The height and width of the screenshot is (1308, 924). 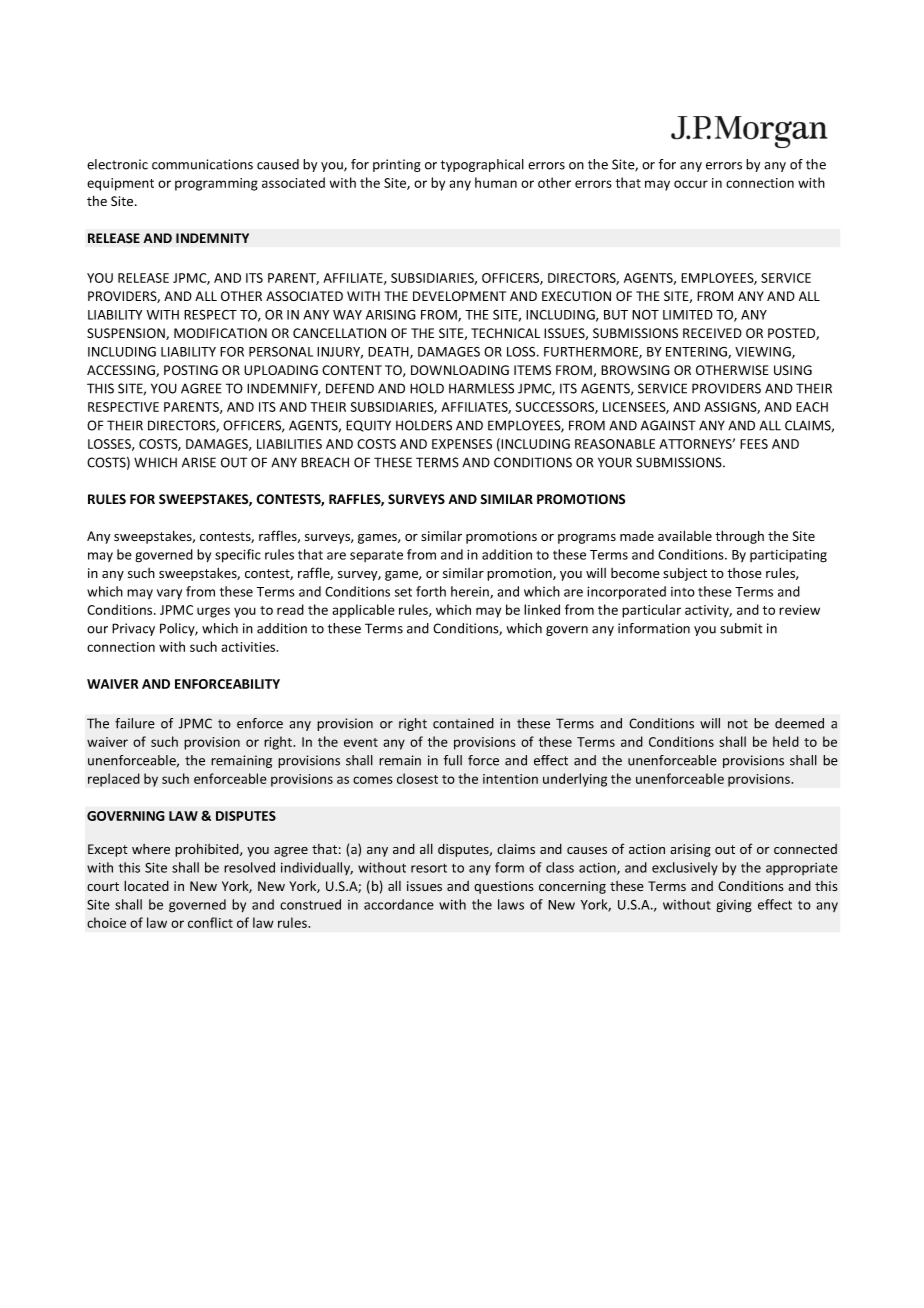 I want to click on giving, so click(x=734, y=906).
